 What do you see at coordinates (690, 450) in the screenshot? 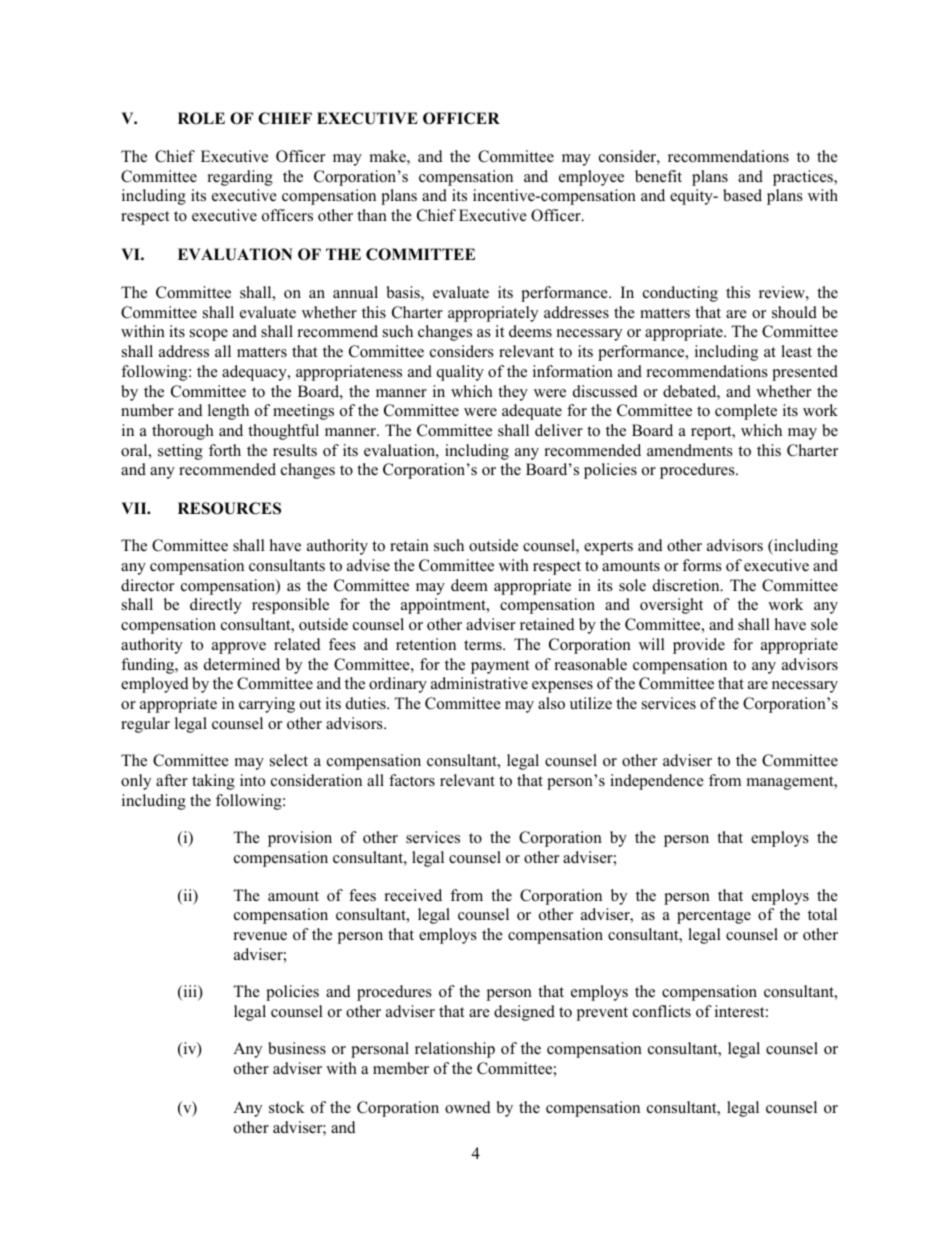
I see `amendments` at bounding box center [690, 450].
